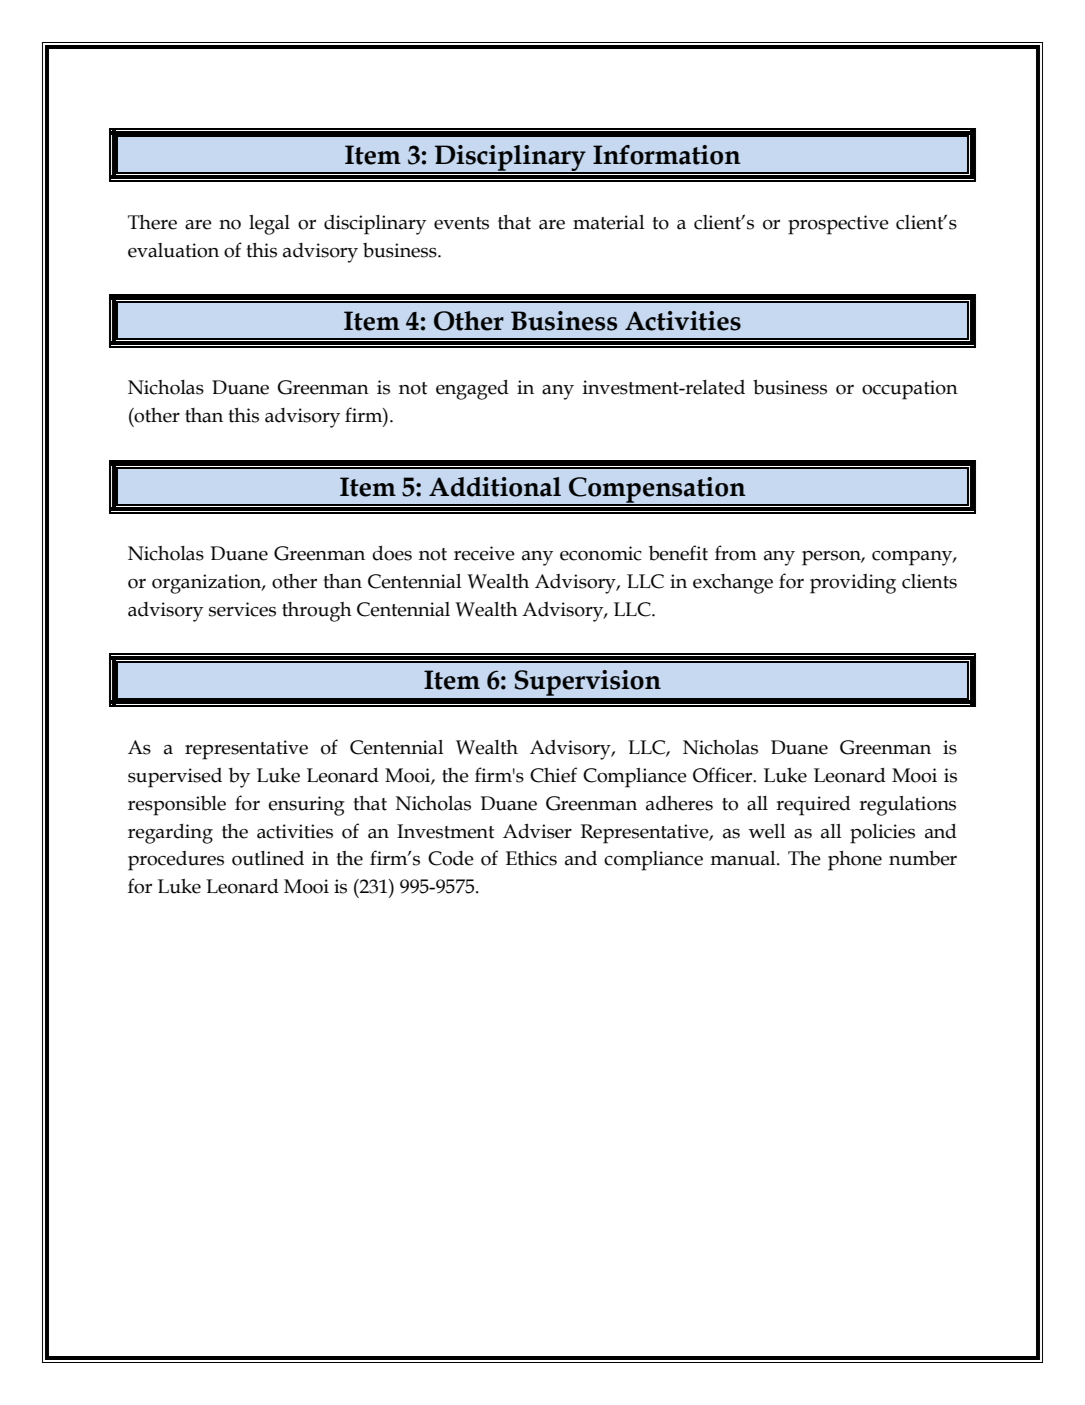 Image resolution: width=1085 pixels, height=1405 pixels. I want to click on prospective, so click(838, 225).
